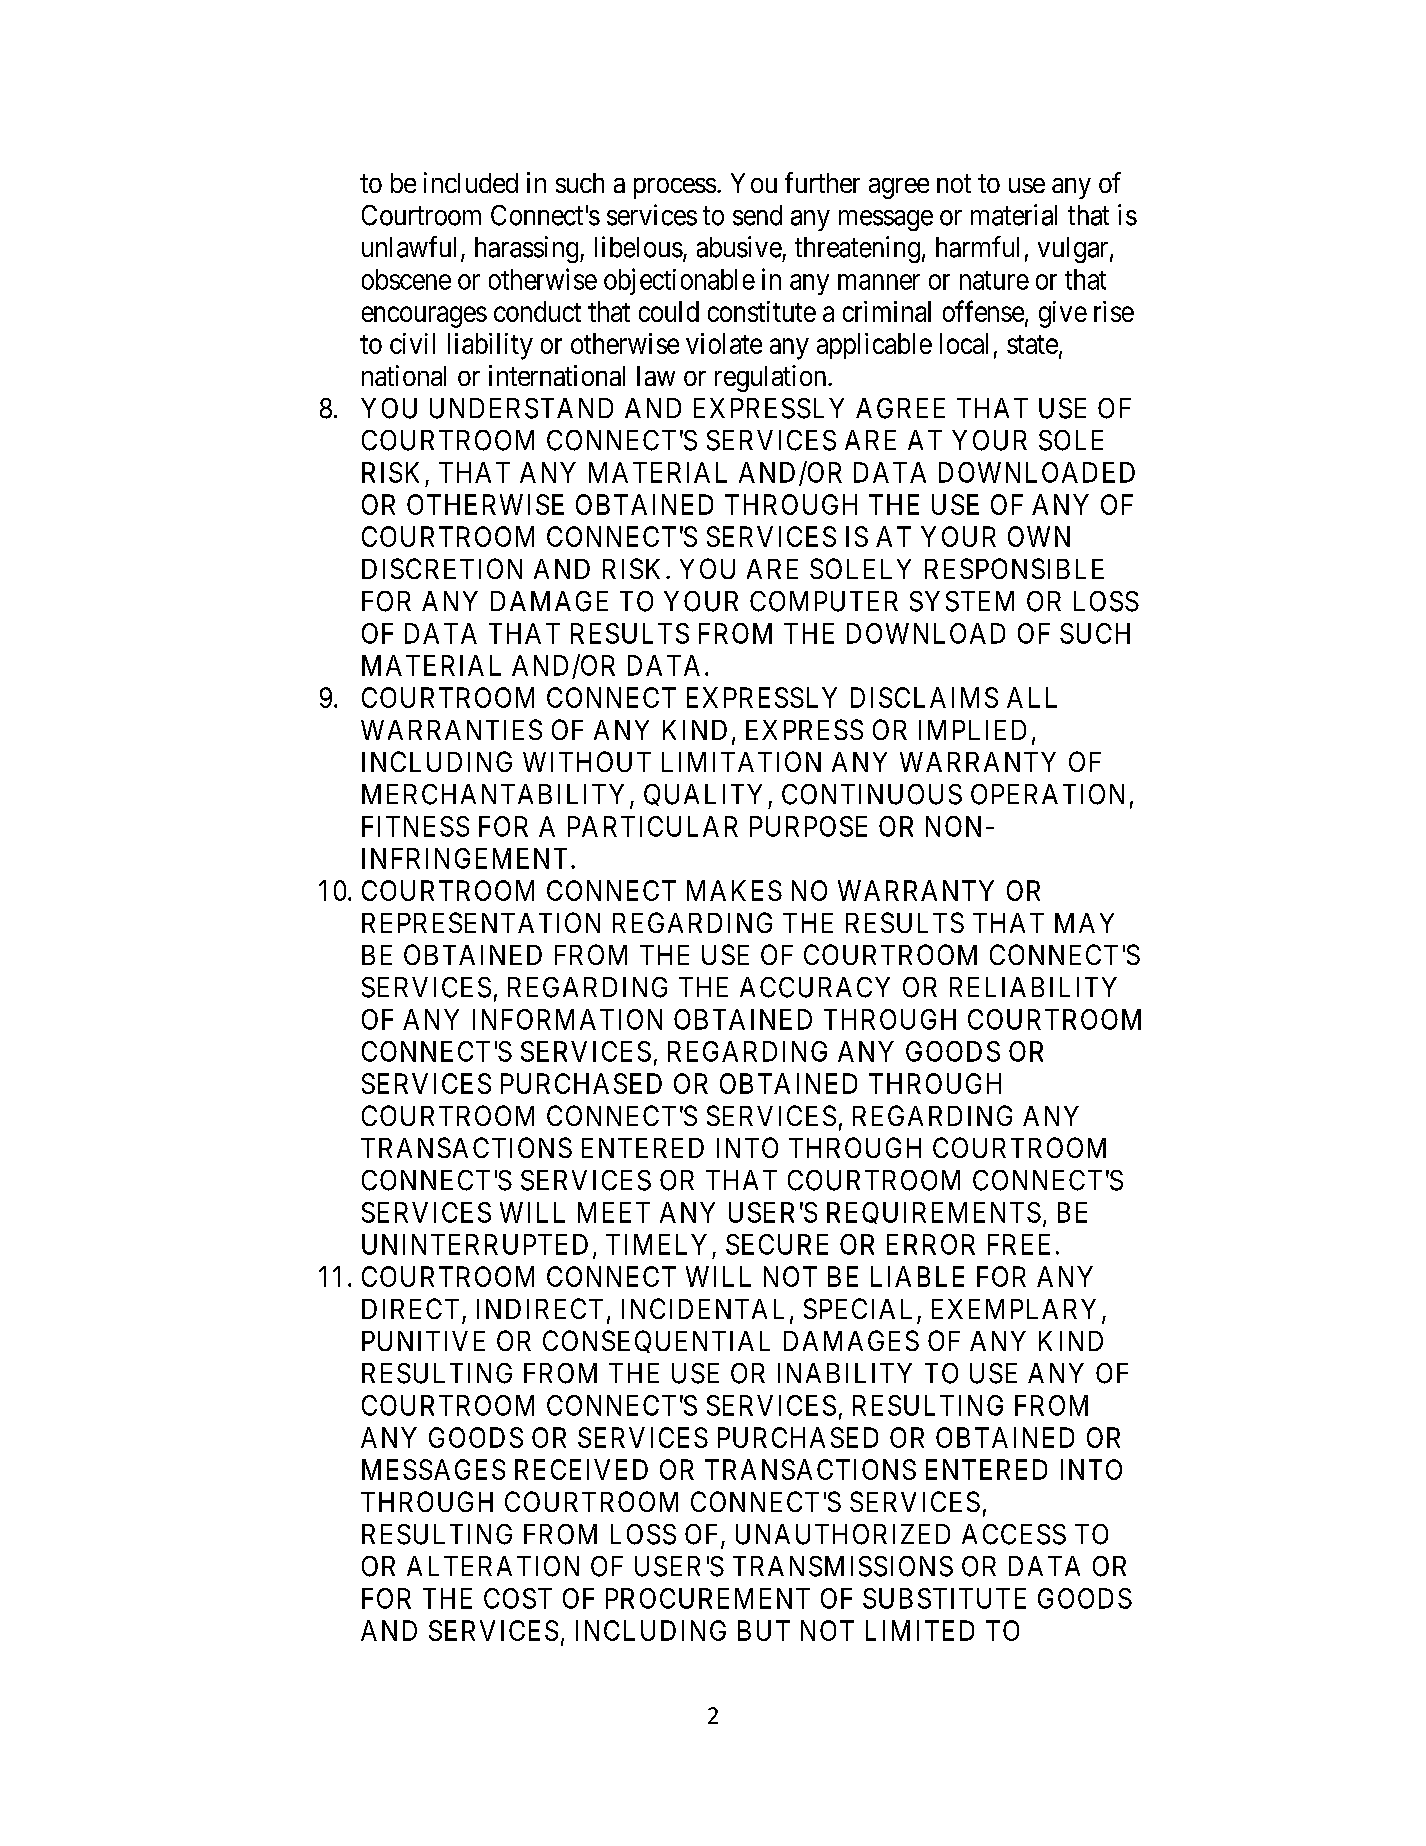  What do you see at coordinates (528, 249) in the page?
I see `harassing` at bounding box center [528, 249].
